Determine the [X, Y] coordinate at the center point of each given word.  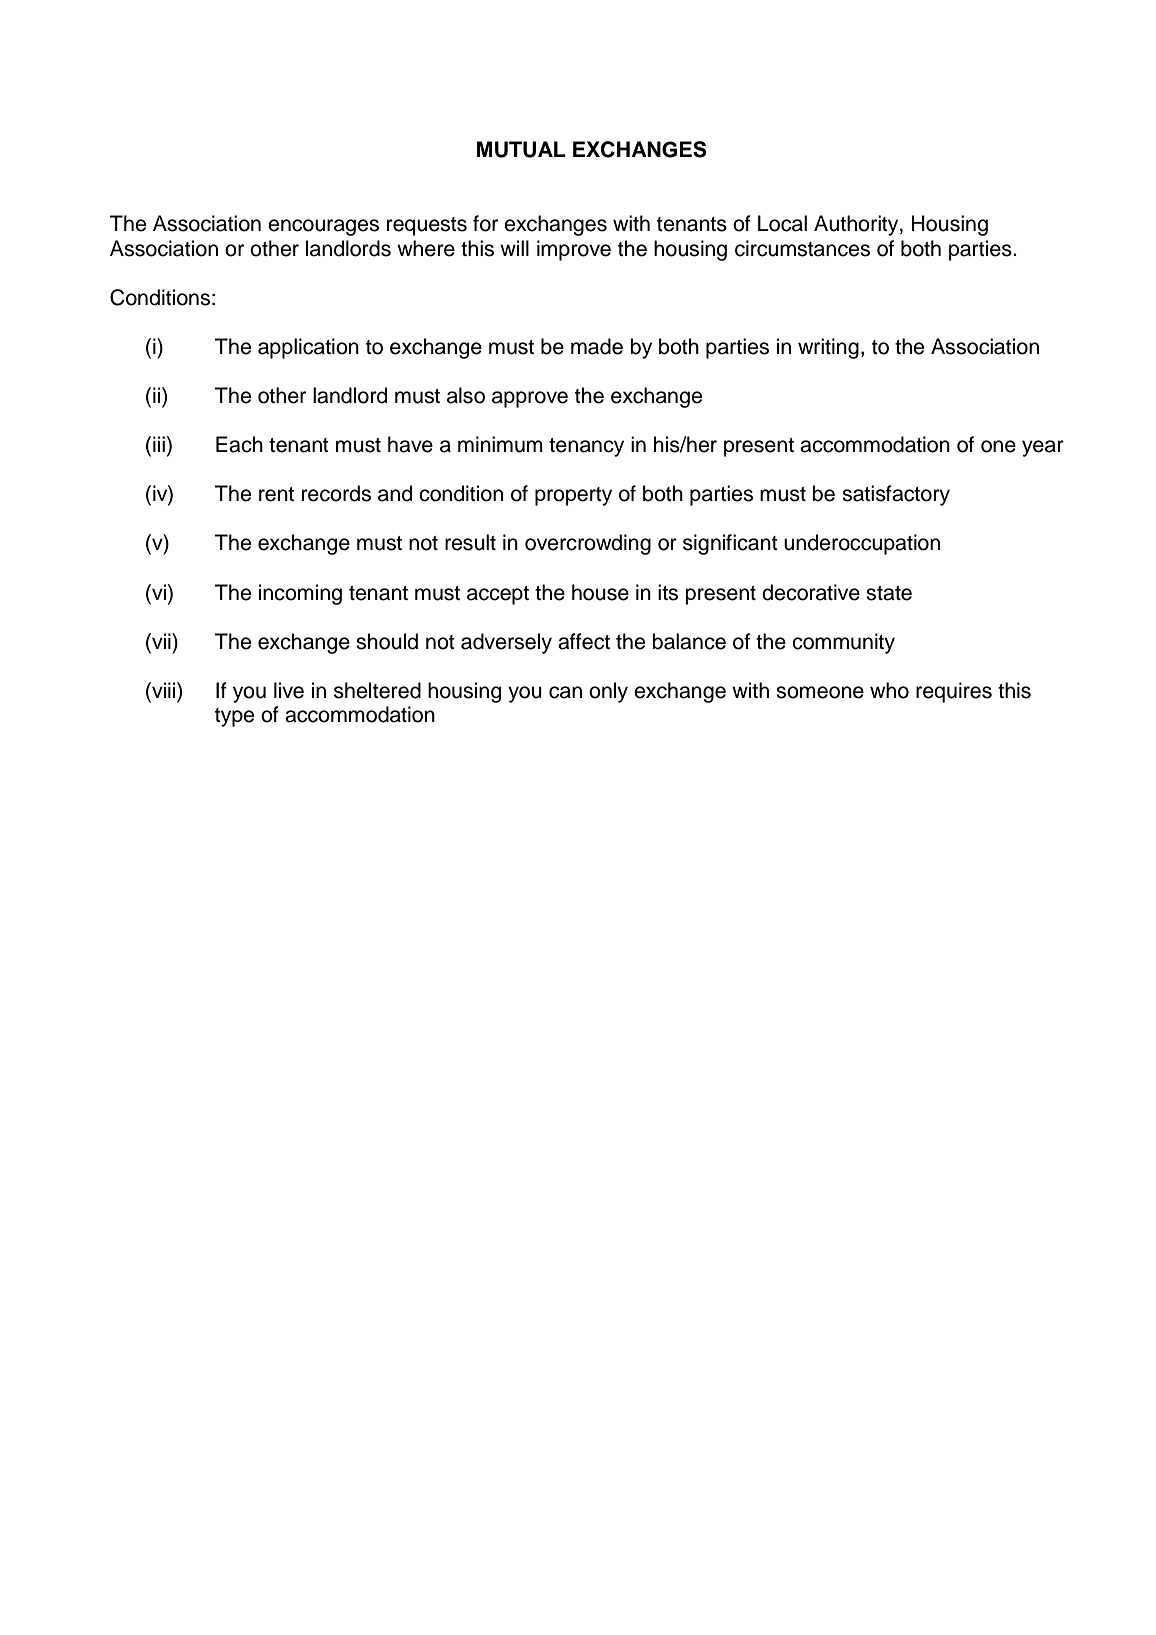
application [308, 348]
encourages [323, 227]
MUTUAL [521, 149]
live [289, 690]
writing [828, 348]
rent [276, 494]
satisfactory [896, 495]
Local [782, 223]
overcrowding [588, 544]
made [597, 346]
